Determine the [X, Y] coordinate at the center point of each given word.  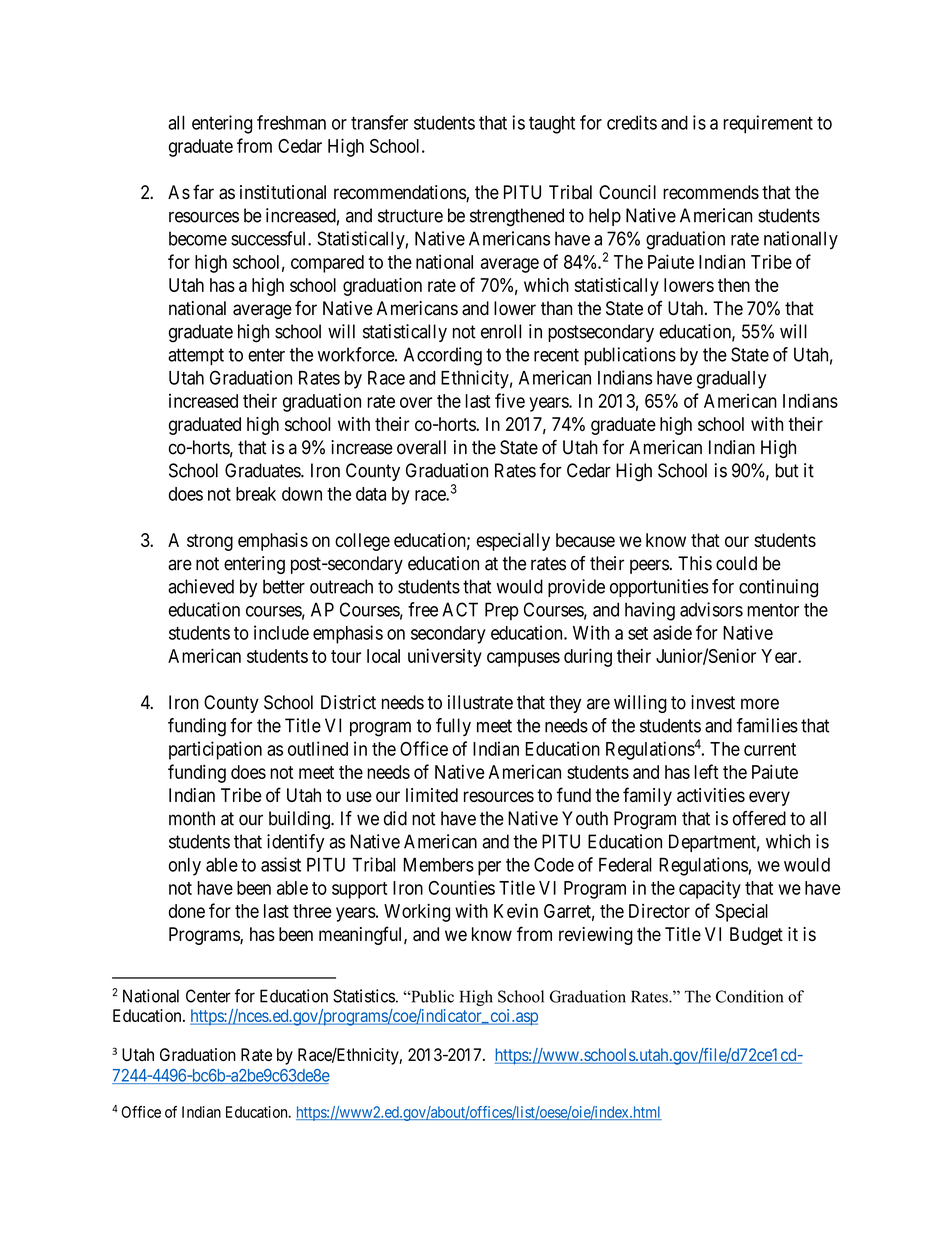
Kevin [516, 911]
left [706, 771]
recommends [711, 192]
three [312, 911]
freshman [291, 122]
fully [453, 727]
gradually [731, 380]
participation [215, 750]
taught [552, 125]
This [695, 563]
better [284, 586]
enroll [501, 331]
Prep [501, 611]
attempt [196, 356]
